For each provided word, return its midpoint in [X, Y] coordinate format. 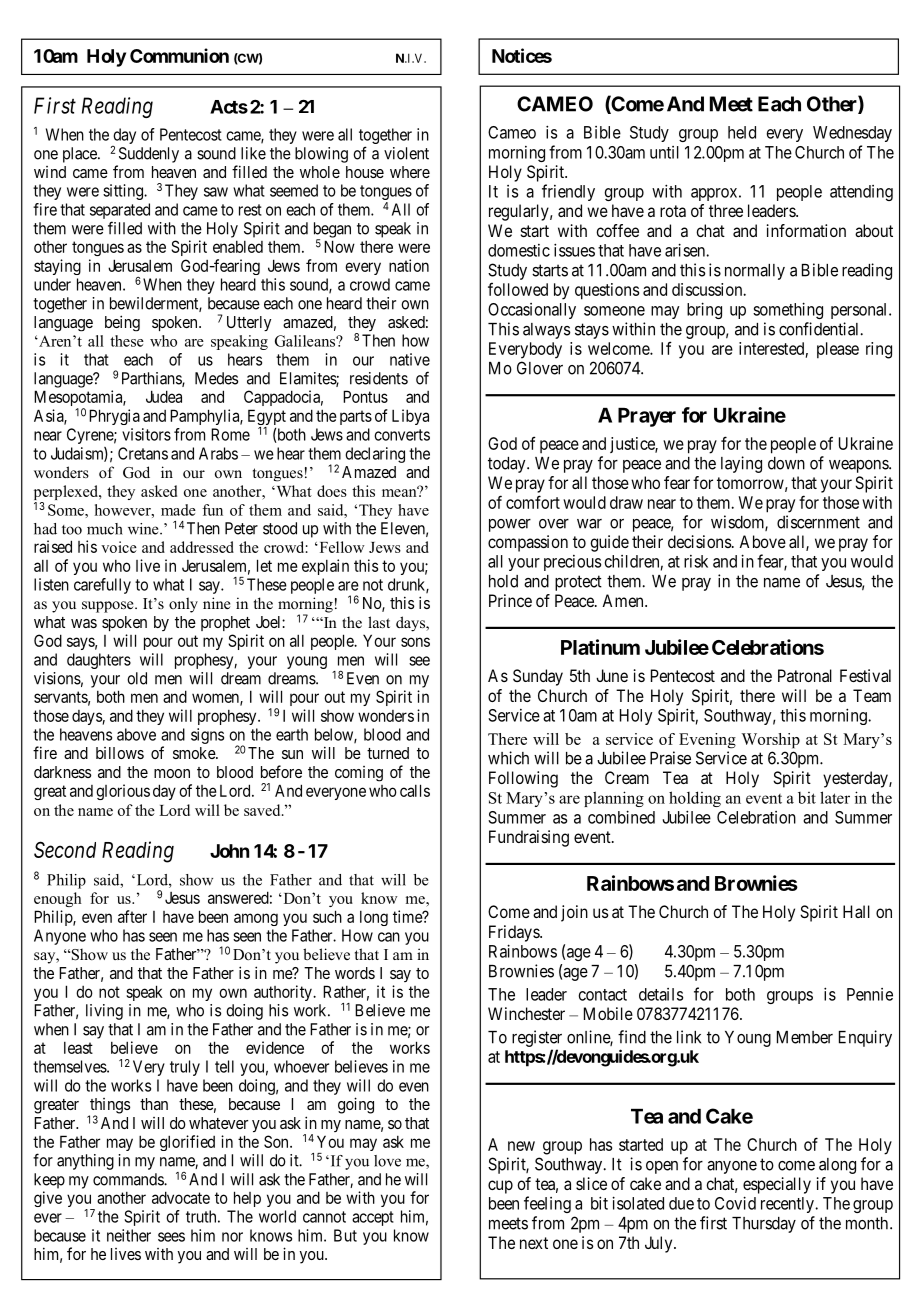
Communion [179, 55]
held [742, 132]
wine [144, 529]
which [508, 758]
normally [755, 272]
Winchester [526, 1013]
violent [406, 153]
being [122, 323]
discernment [818, 522]
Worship [770, 741]
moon [172, 773]
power [510, 525]
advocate [181, 1197]
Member [805, 1037]
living [104, 1012]
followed [518, 289]
